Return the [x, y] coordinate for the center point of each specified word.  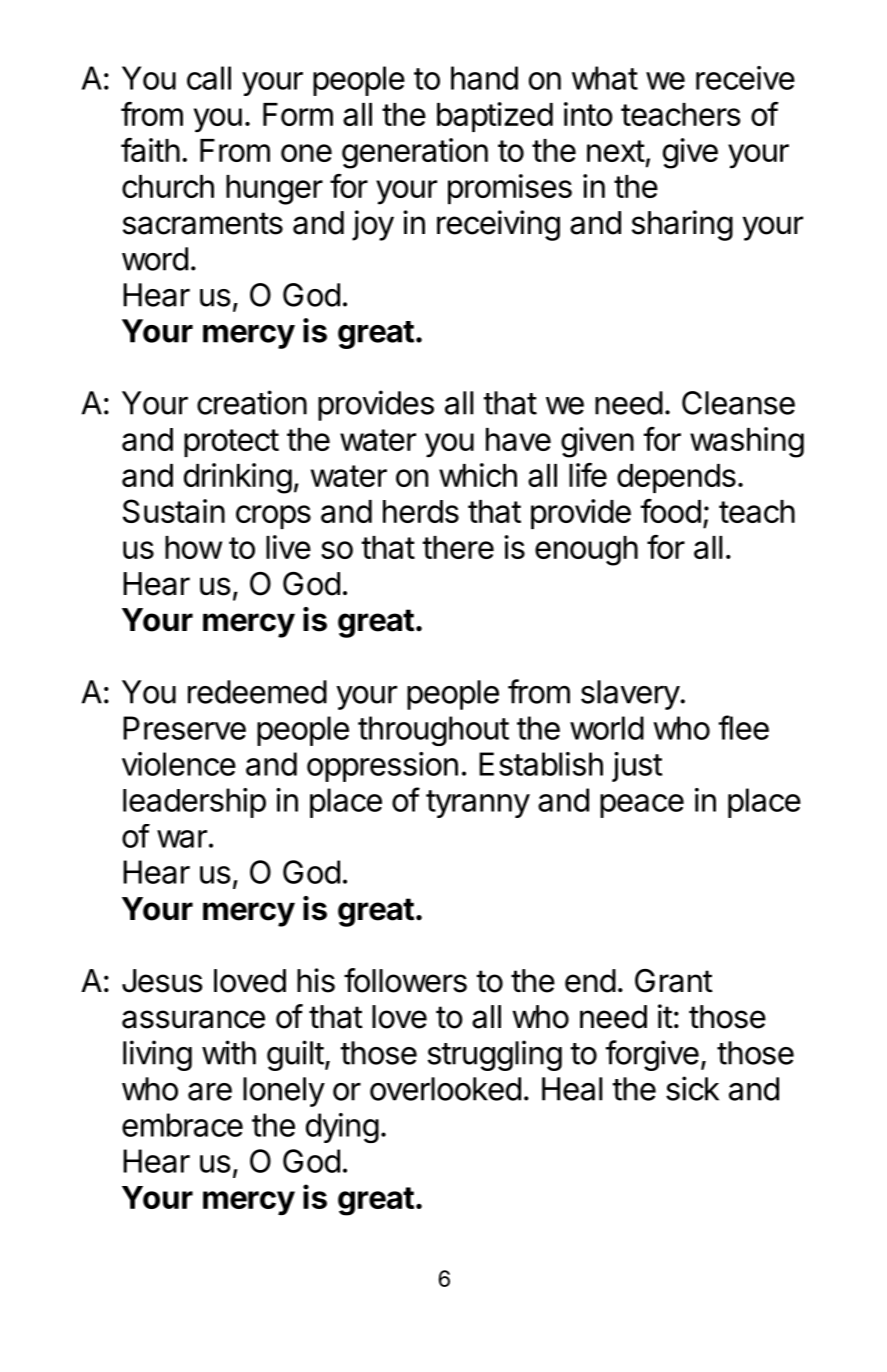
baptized [495, 117]
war [182, 839]
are [210, 1092]
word [155, 259]
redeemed [257, 692]
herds [421, 511]
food [671, 511]
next [616, 151]
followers [405, 980]
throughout [433, 731]
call [209, 78]
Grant [674, 981]
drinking [238, 478]
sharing [682, 225]
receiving [498, 225]
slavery [631, 695]
